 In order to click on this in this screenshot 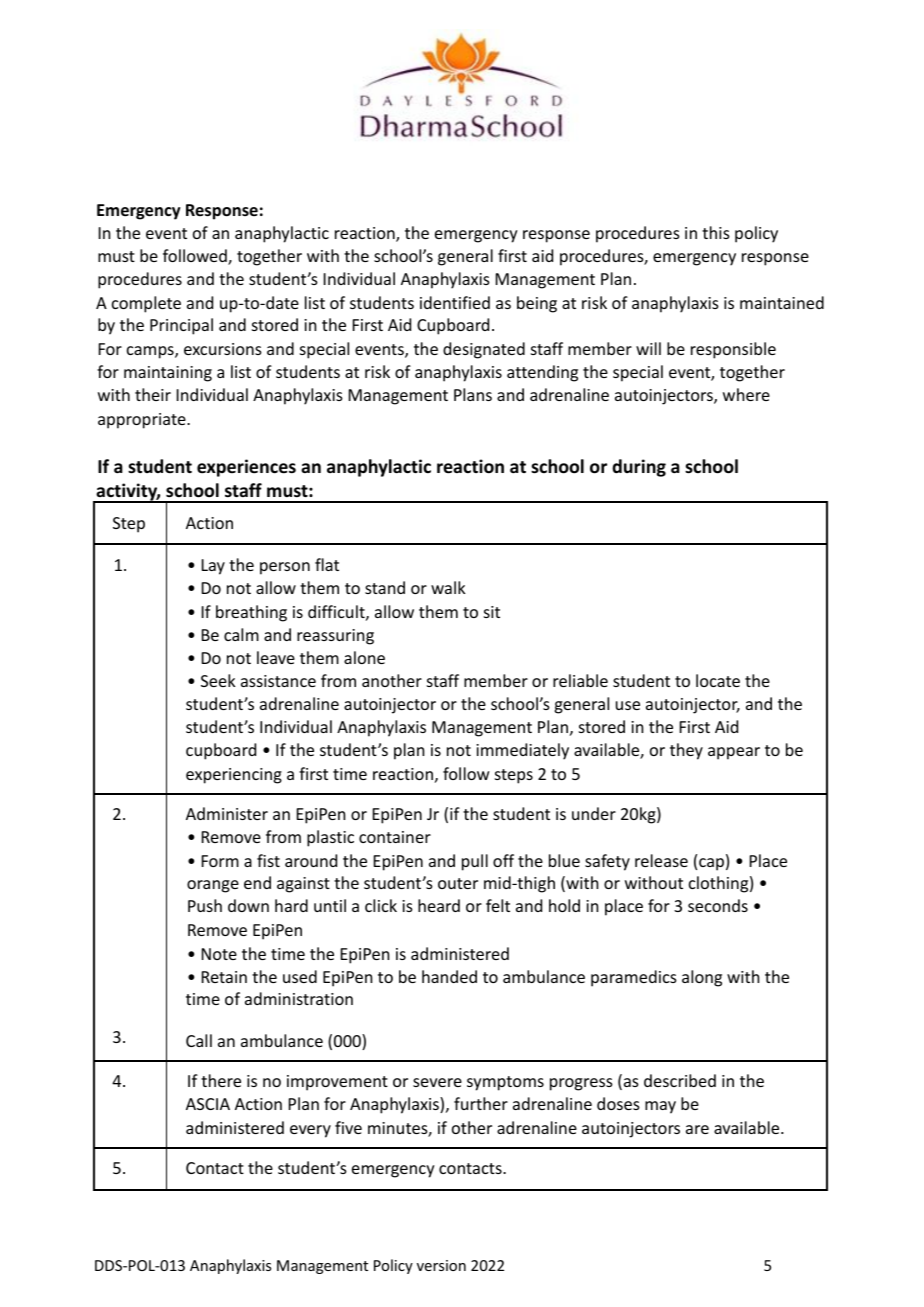, I will do `click(716, 232)`.
